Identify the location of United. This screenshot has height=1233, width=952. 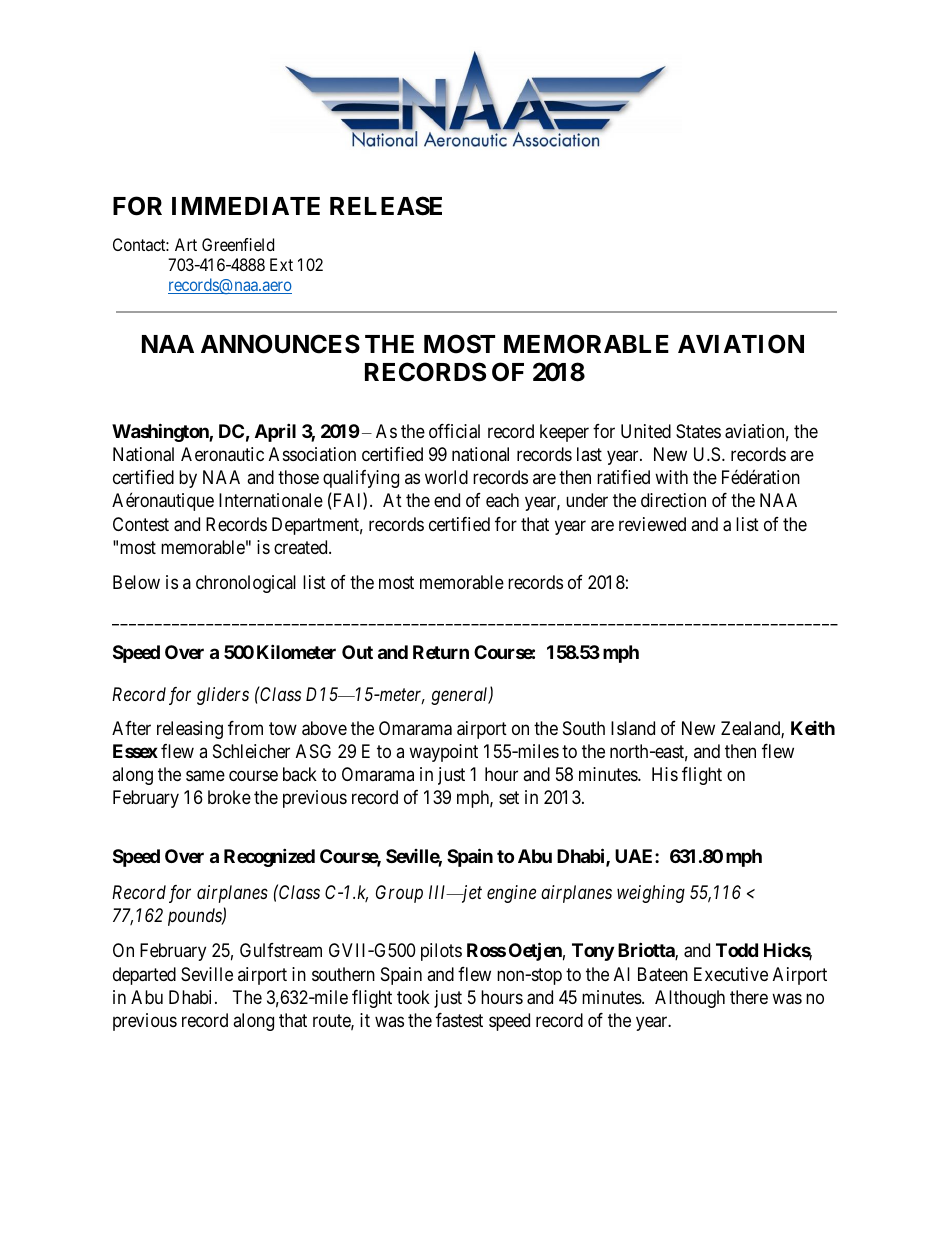
(646, 431).
